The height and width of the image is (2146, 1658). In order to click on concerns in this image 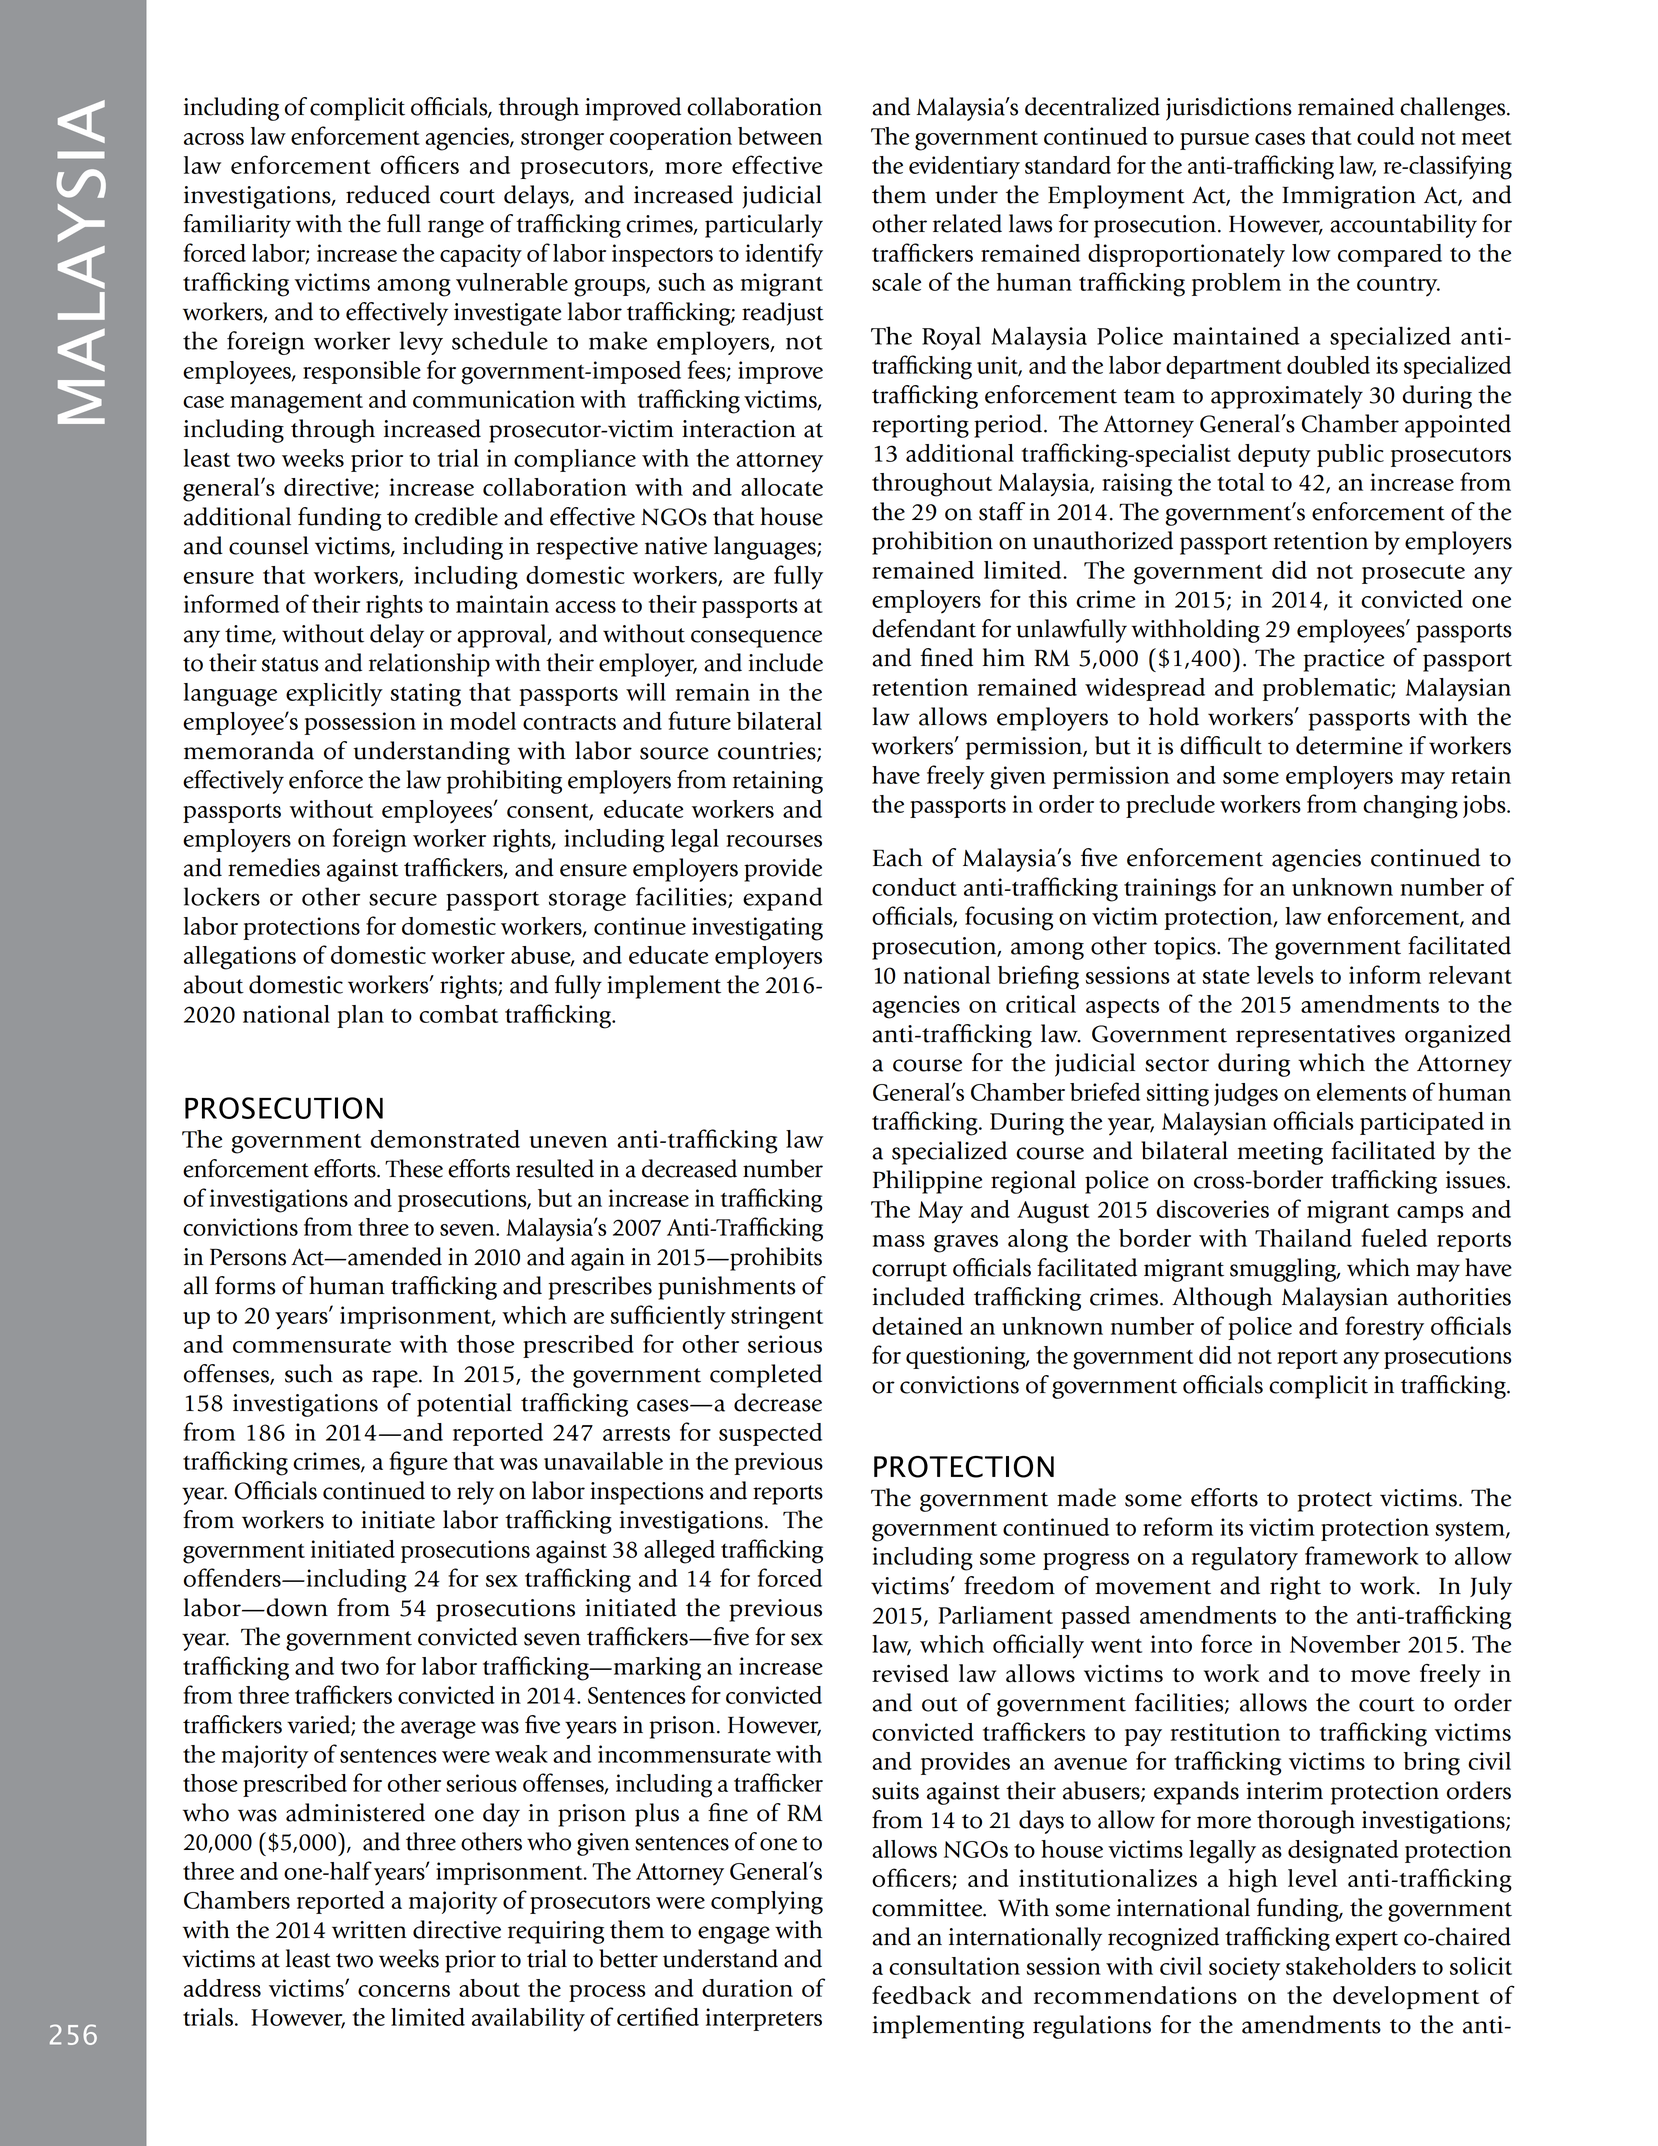, I will do `click(404, 1991)`.
